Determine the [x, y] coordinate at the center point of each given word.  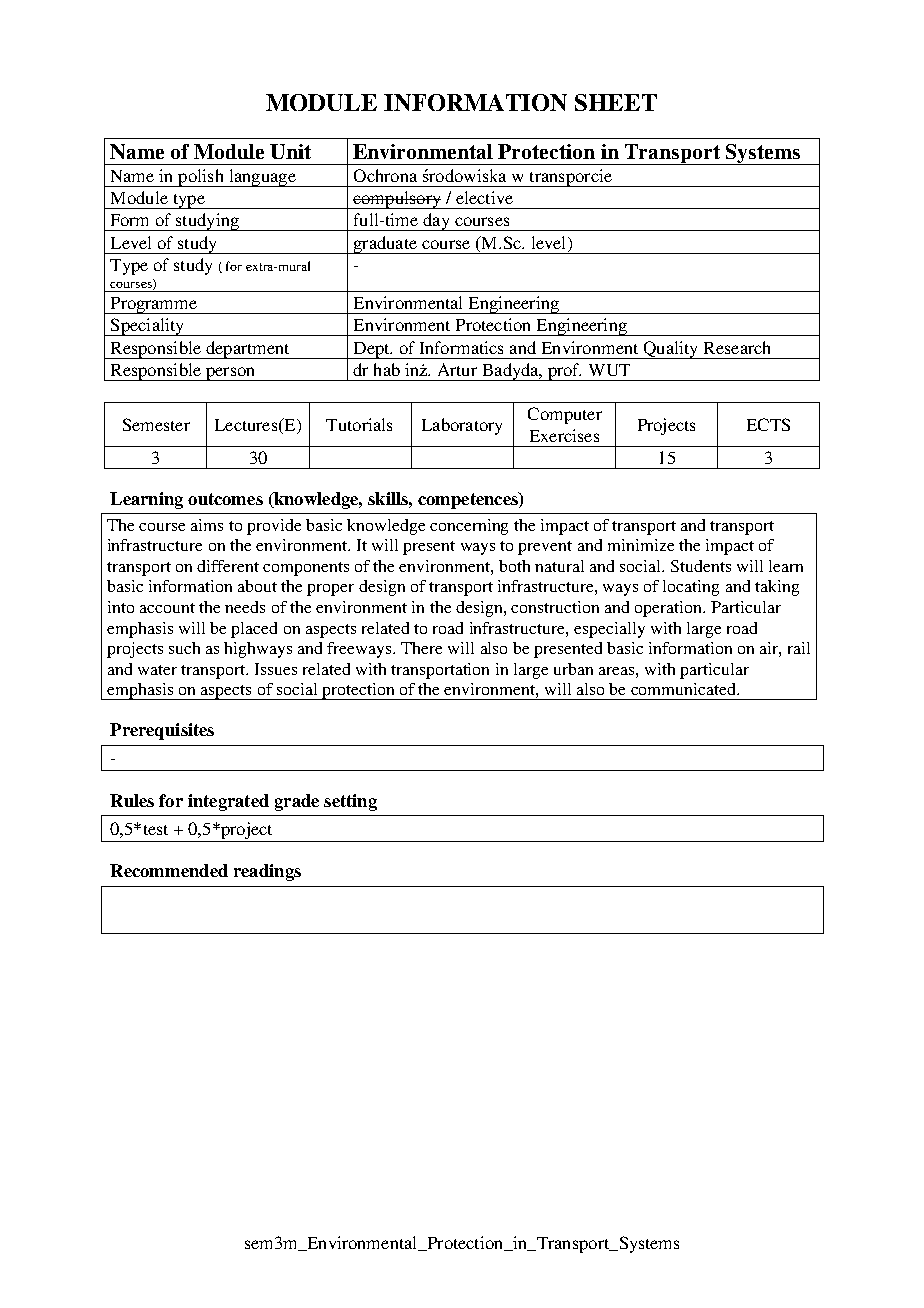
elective [484, 197]
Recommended [169, 870]
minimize [641, 545]
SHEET [616, 102]
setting [350, 802]
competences [469, 500]
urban [573, 669]
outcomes [225, 499]
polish [201, 178]
